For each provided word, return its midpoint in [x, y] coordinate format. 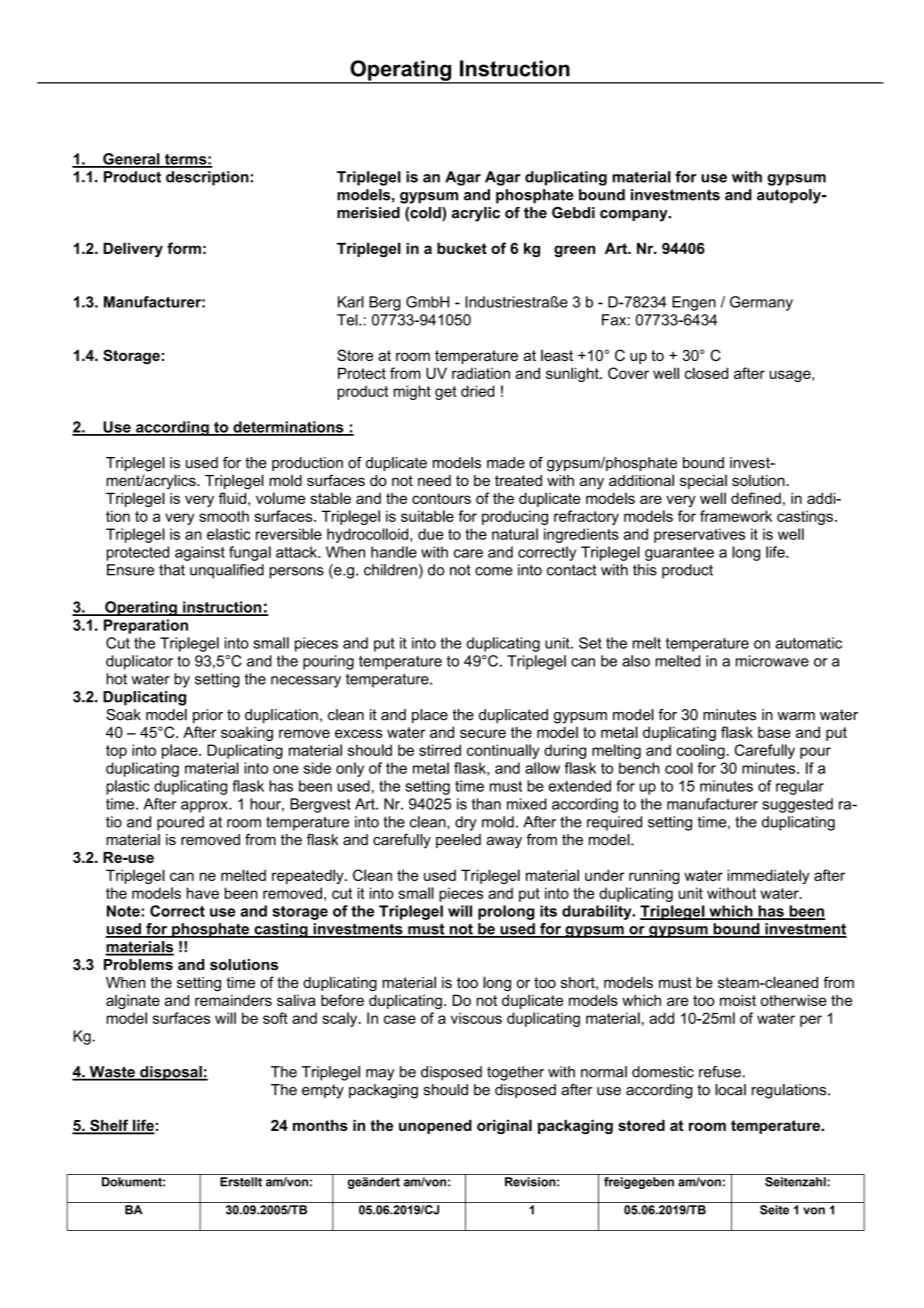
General [131, 160]
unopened [435, 1127]
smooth [224, 516]
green [574, 251]
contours [441, 498]
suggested [797, 805]
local [730, 1090]
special [703, 482]
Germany [761, 303]
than [486, 804]
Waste [112, 1073]
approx [205, 807]
